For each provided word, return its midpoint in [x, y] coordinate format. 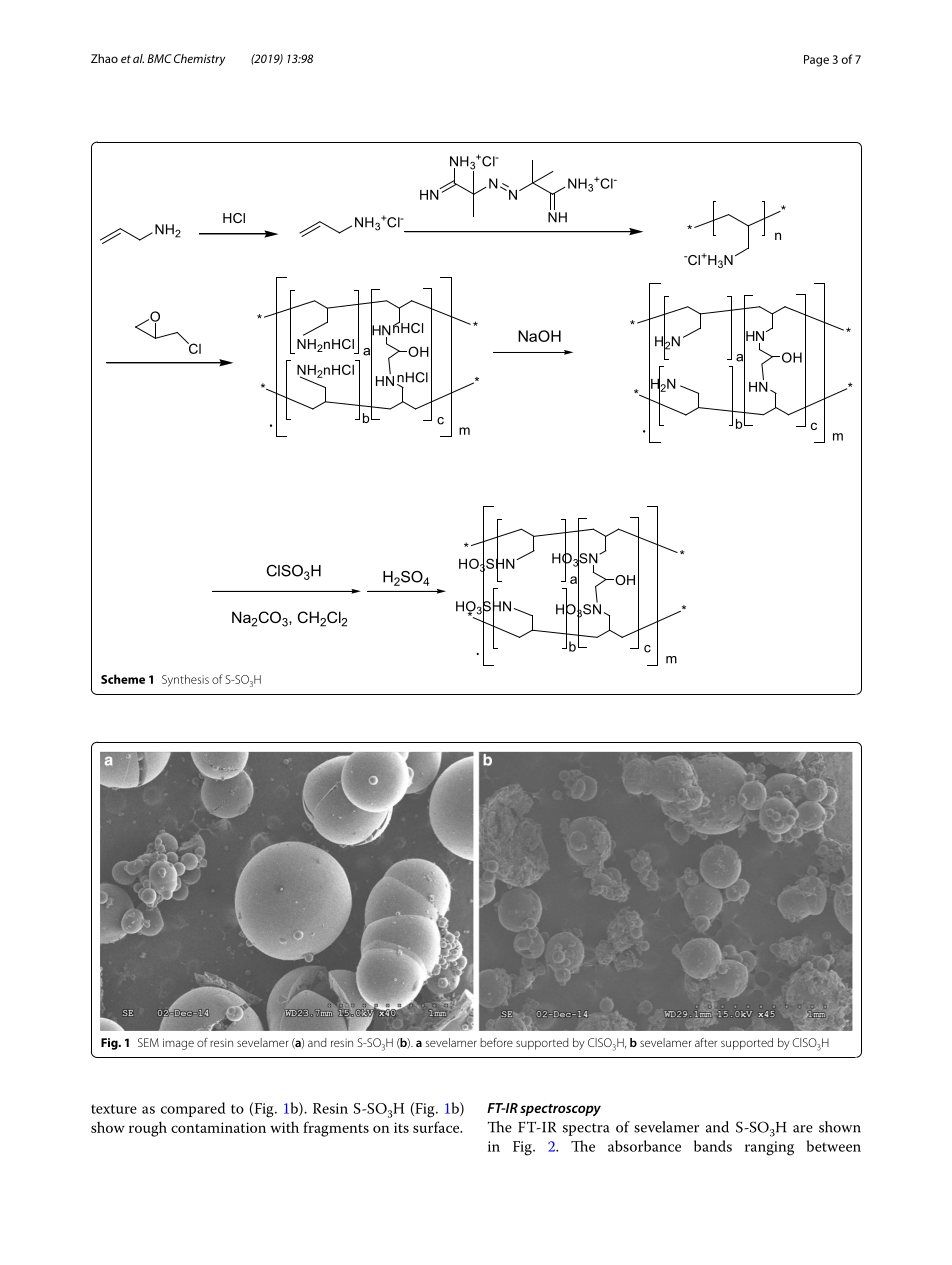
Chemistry [199, 60]
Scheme [123, 679]
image [178, 1044]
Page [816, 61]
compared [193, 1109]
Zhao [104, 58]
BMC [159, 58]
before [496, 1042]
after [706, 1042]
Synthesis [185, 680]
